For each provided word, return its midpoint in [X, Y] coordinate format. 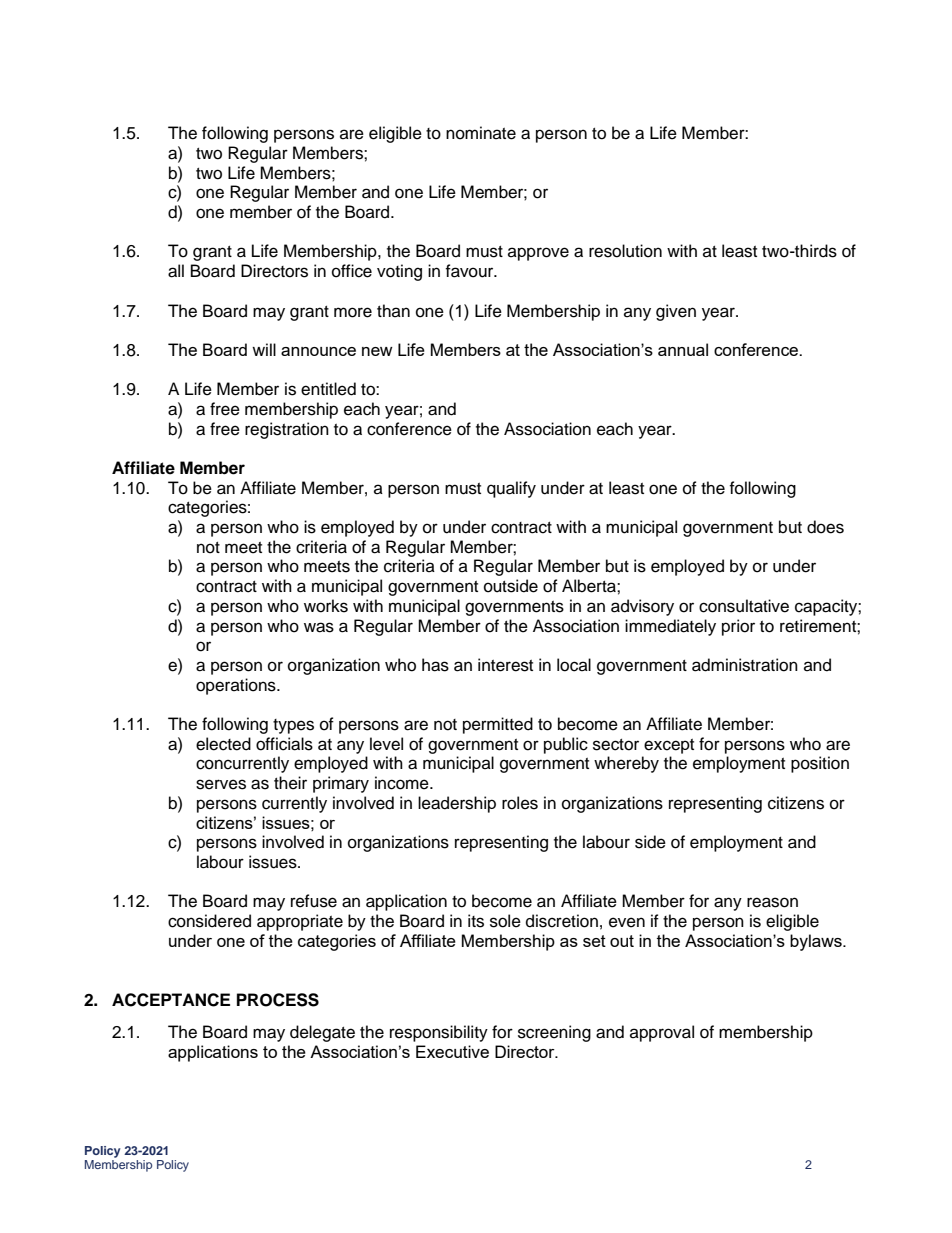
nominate [481, 133]
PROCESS [278, 1000]
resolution [625, 251]
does [825, 527]
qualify [511, 489]
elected [223, 744]
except [669, 746]
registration [287, 430]
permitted [498, 725]
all [176, 271]
